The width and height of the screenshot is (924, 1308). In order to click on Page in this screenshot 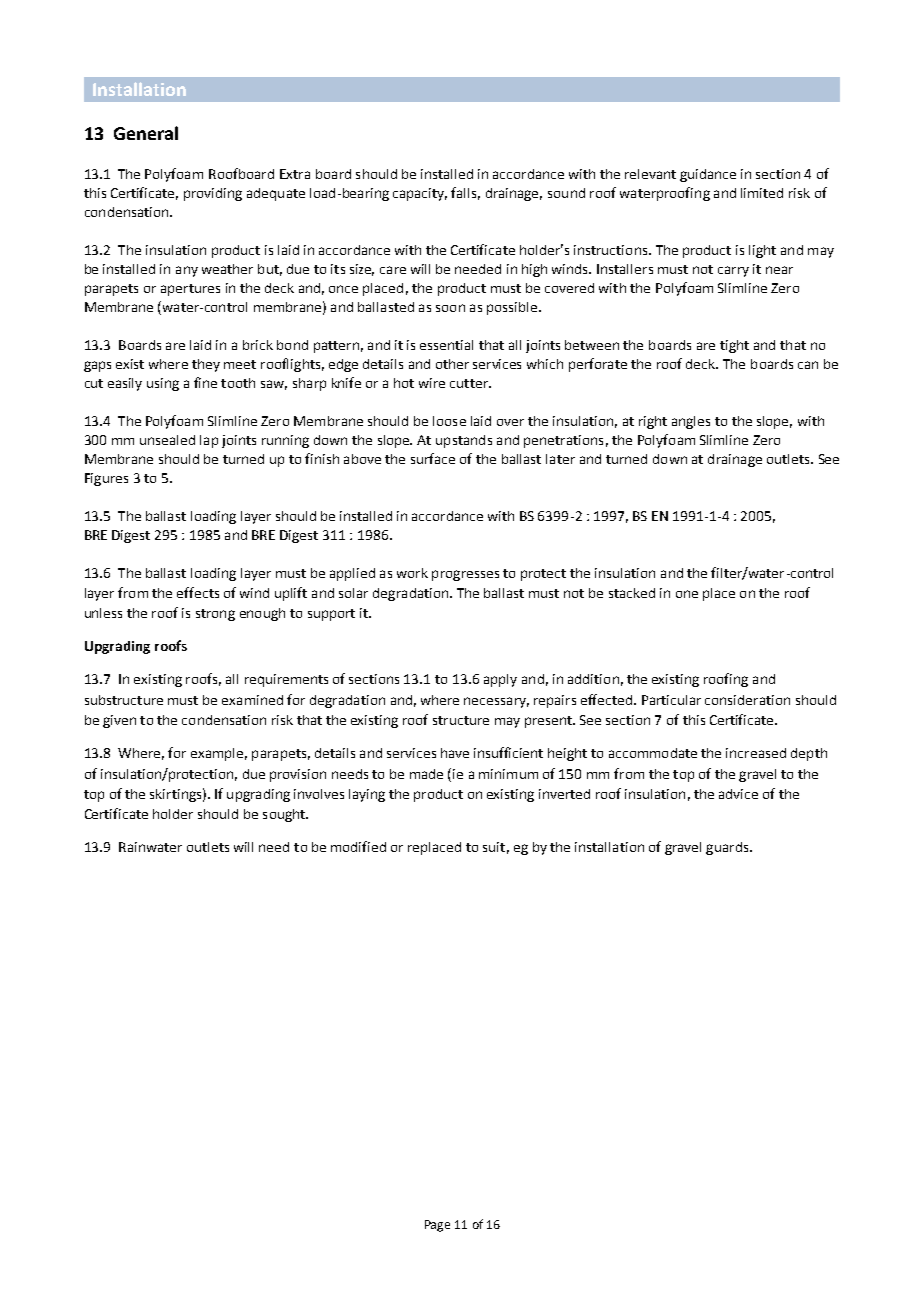, I will do `click(437, 1226)`.
